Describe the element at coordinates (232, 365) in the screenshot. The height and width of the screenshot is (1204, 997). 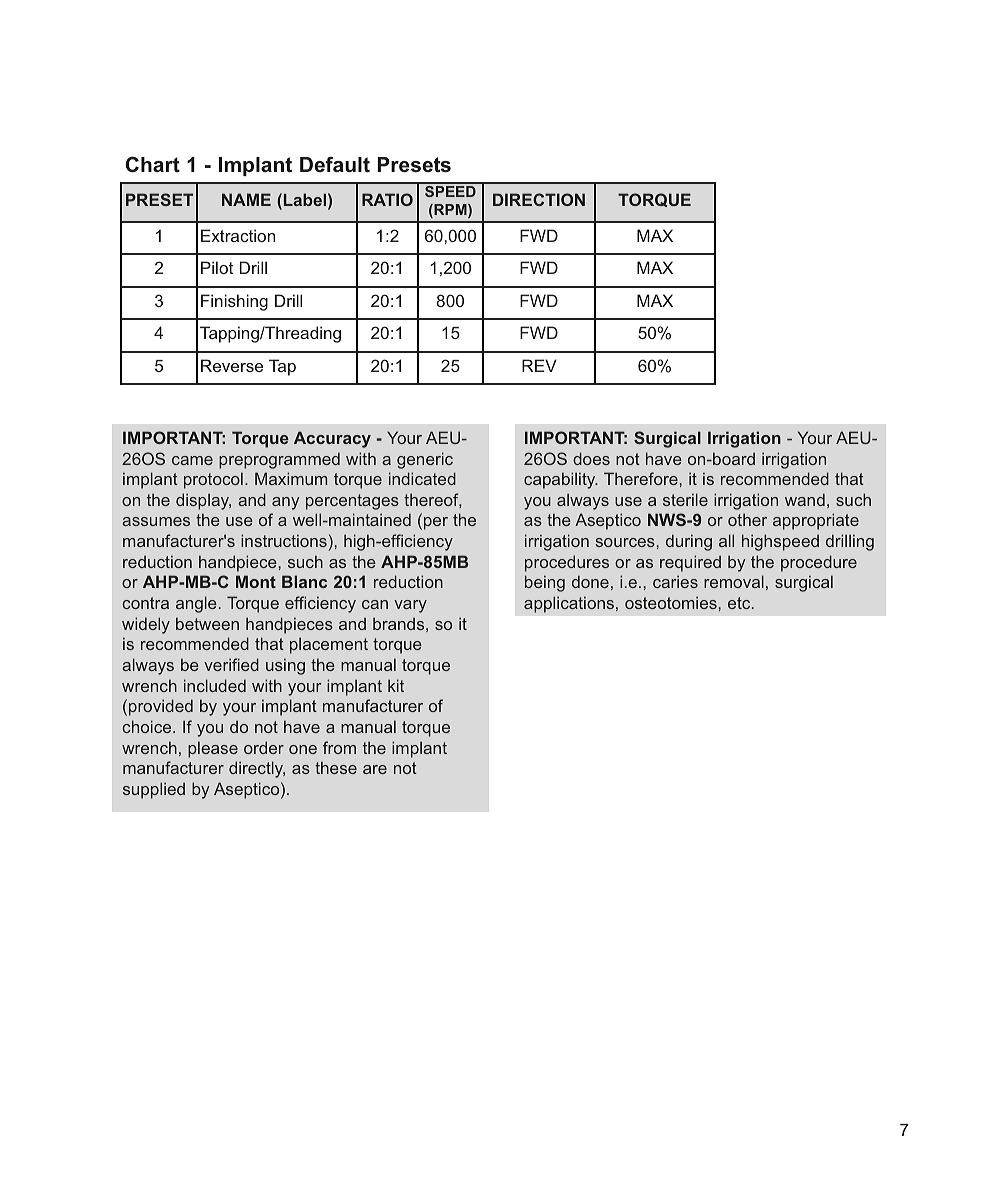
I see `Reverse` at that location.
